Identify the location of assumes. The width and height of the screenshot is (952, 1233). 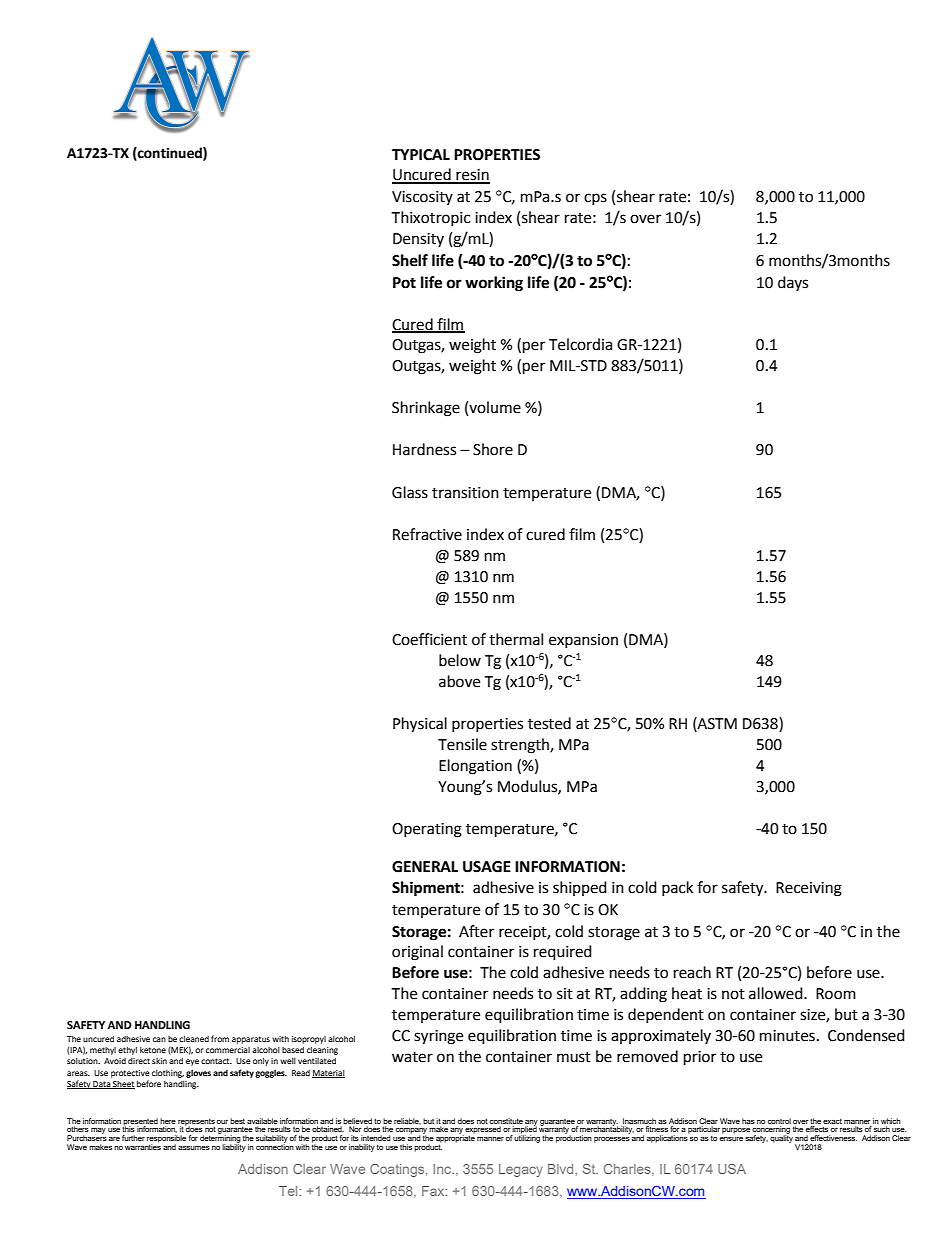
(194, 1148).
